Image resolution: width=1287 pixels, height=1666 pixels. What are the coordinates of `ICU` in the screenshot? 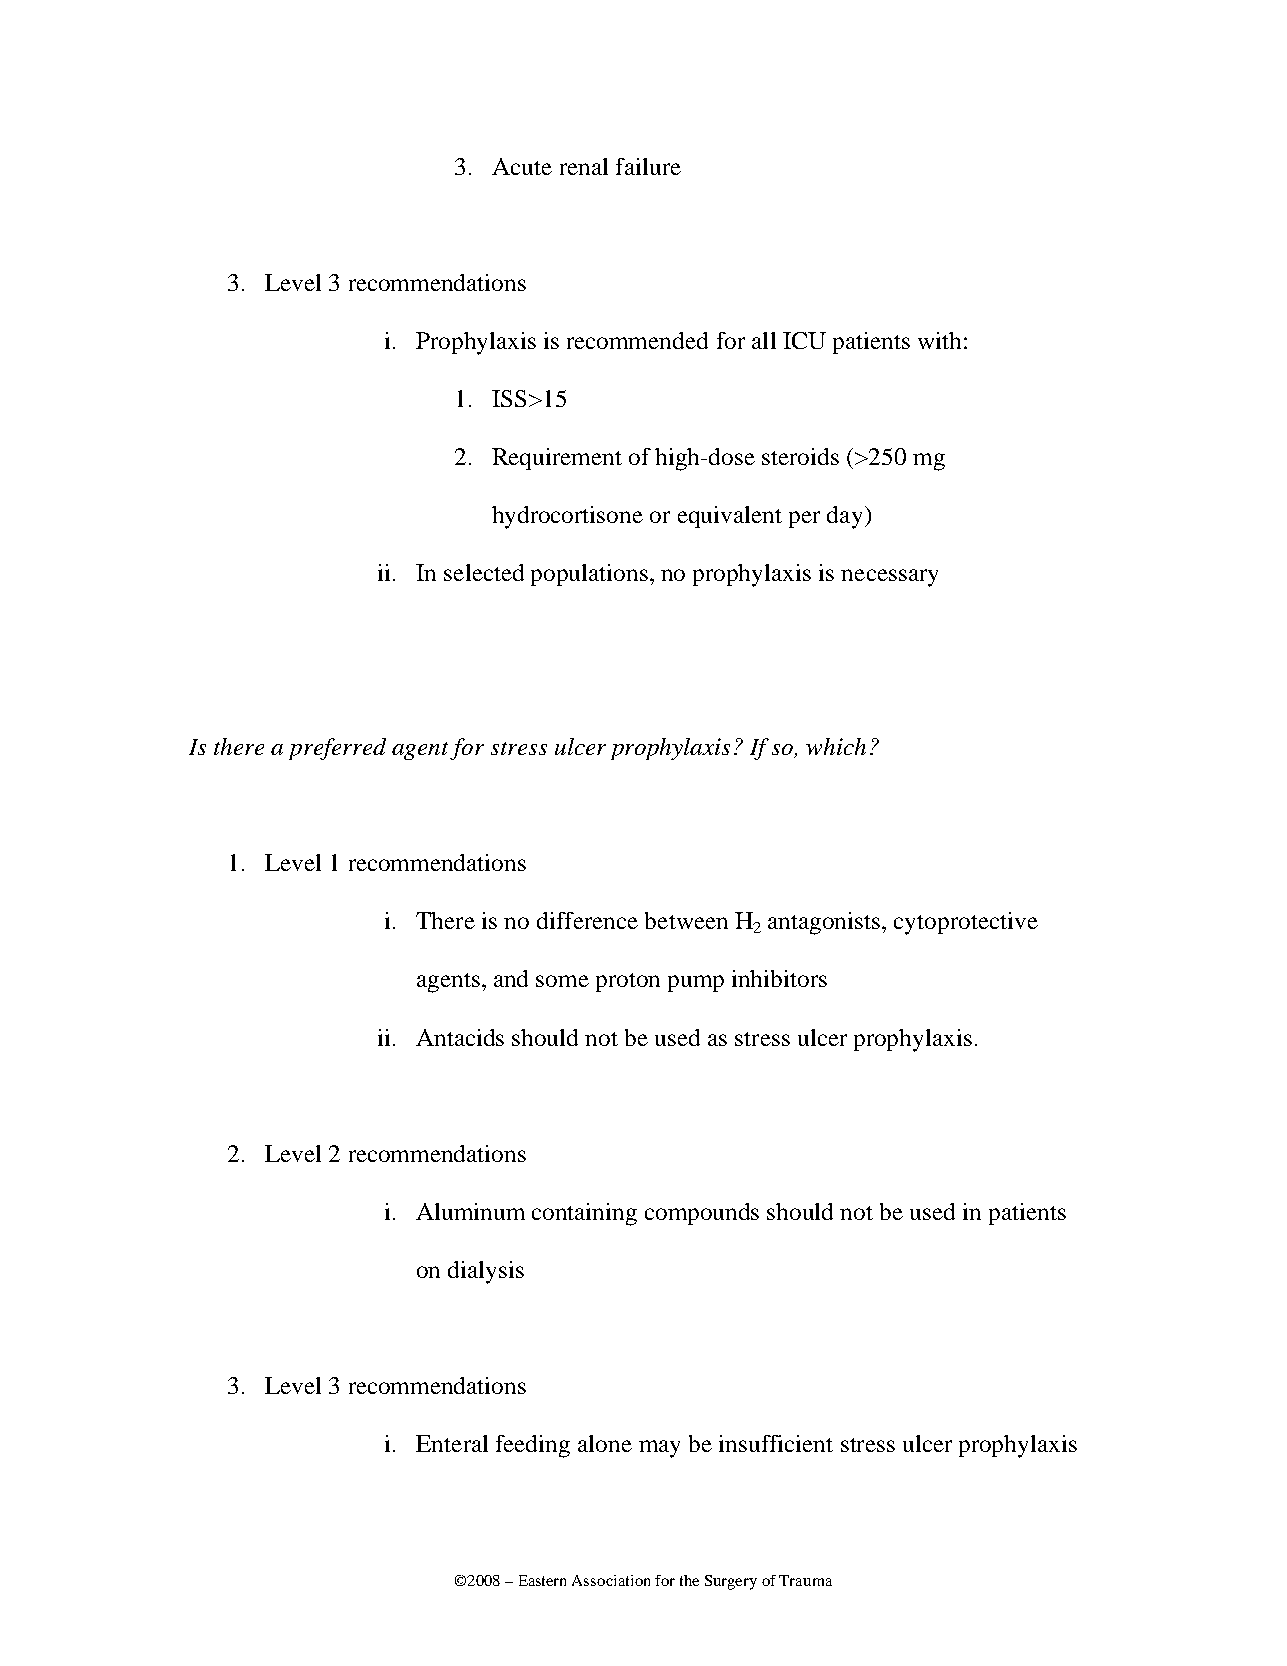 It's located at (804, 340).
